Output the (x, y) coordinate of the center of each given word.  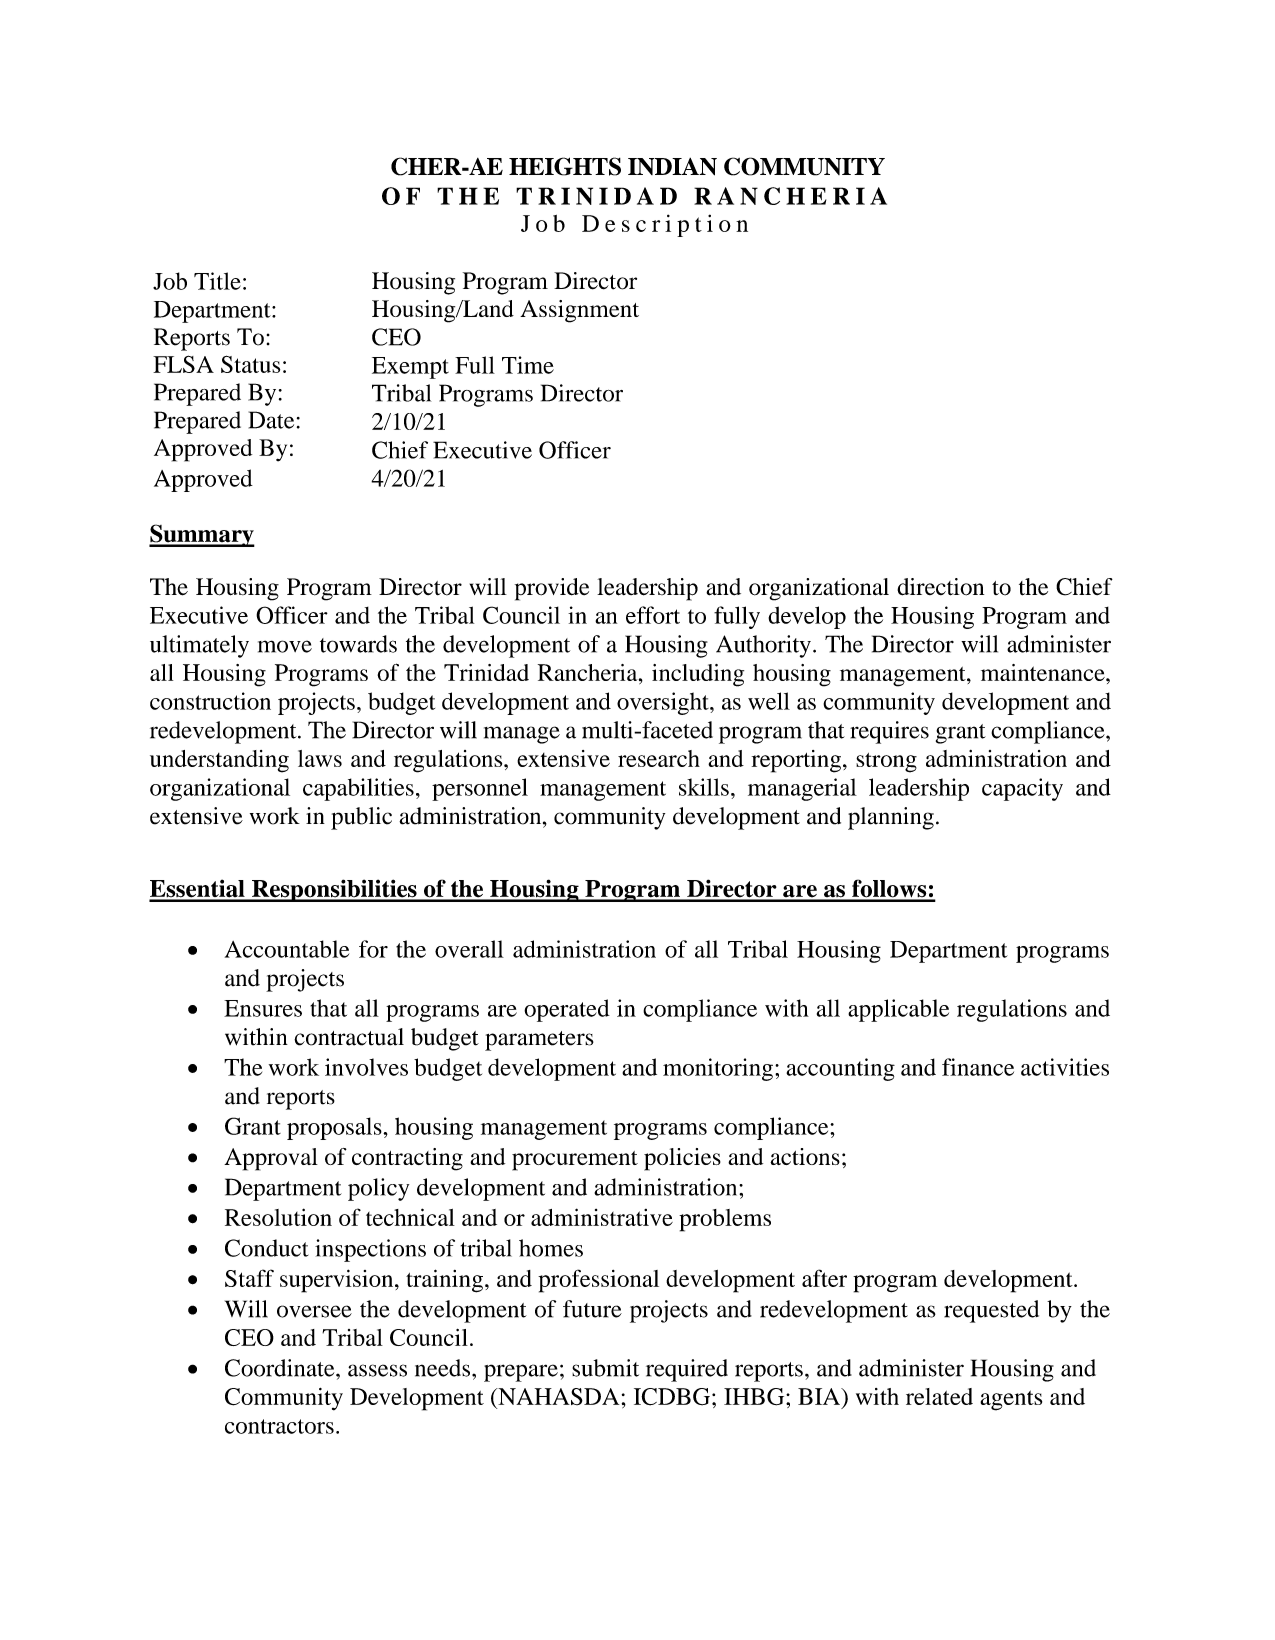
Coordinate (281, 1368)
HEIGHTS (565, 166)
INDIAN (672, 167)
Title (217, 281)
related (939, 1396)
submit (605, 1368)
